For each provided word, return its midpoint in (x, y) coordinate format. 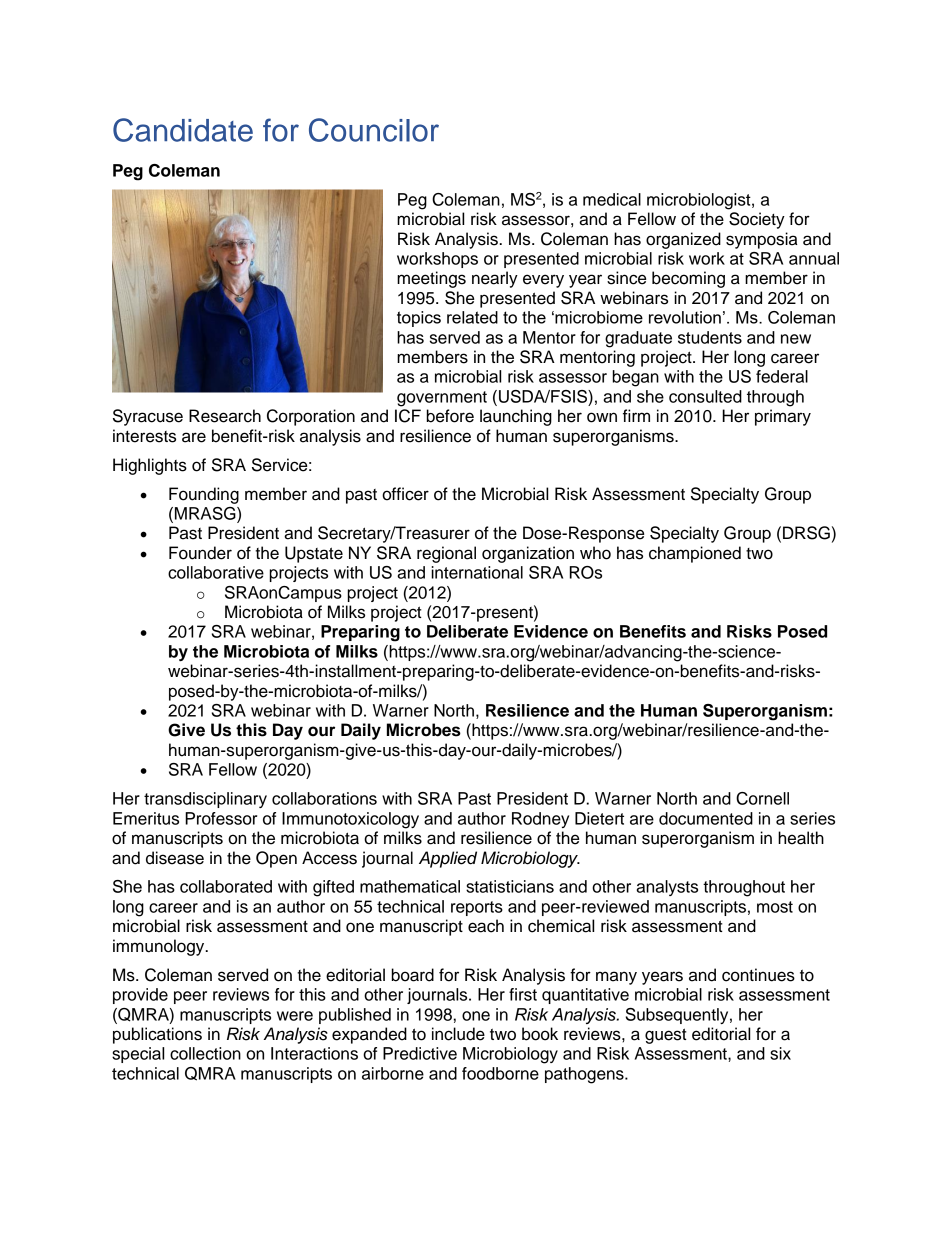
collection (205, 1053)
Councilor (374, 130)
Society (757, 220)
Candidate (183, 130)
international (477, 572)
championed (695, 554)
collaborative (216, 572)
